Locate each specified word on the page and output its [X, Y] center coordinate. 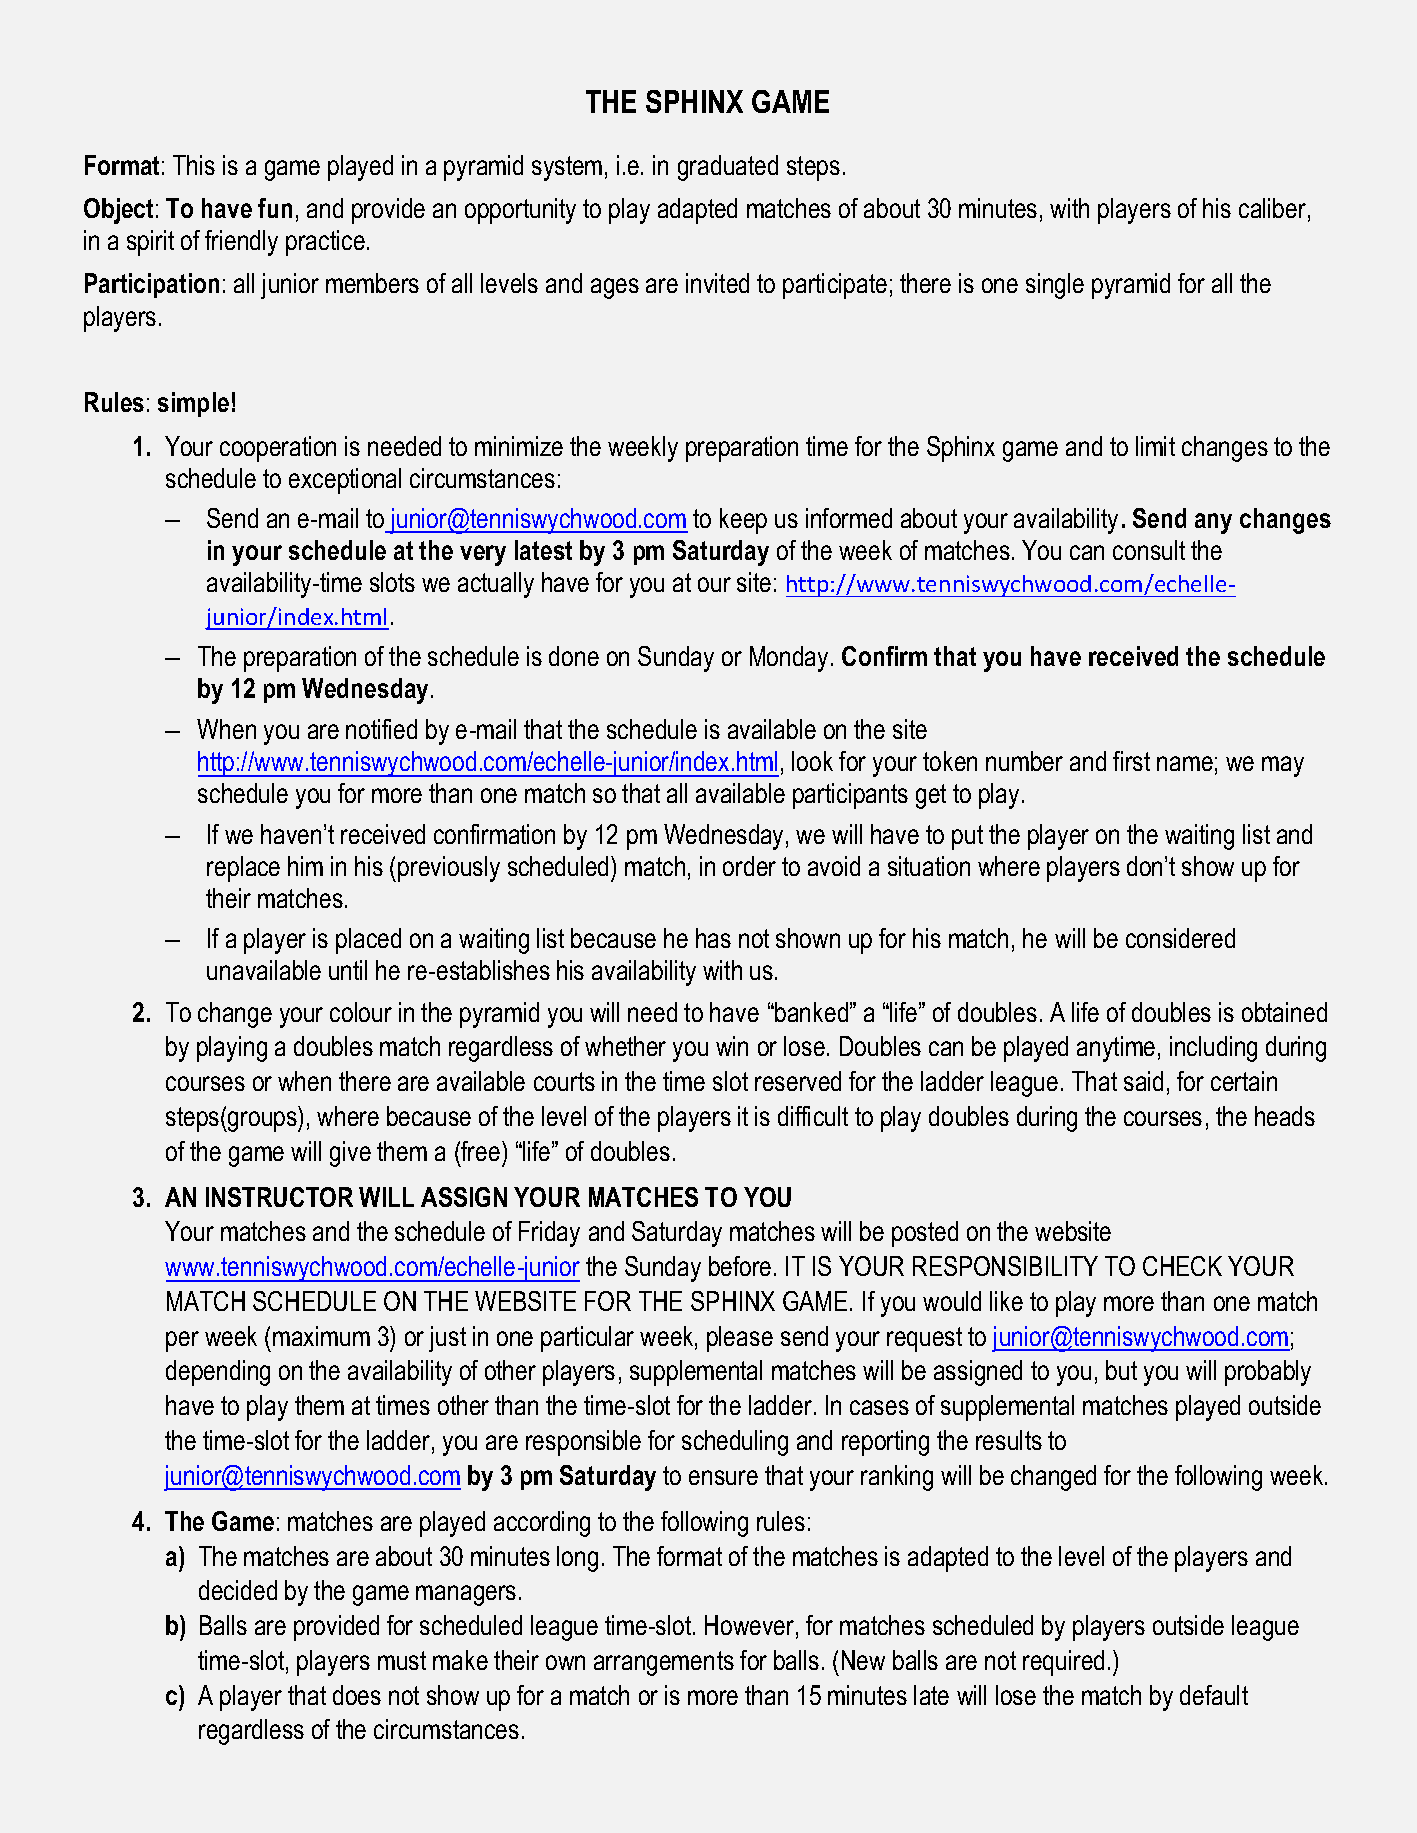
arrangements [664, 1663]
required [1063, 1663]
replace [243, 869]
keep [743, 521]
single [1055, 286]
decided [238, 1590]
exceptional [345, 481]
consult [1149, 550]
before [740, 1266]
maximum [321, 1336]
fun [275, 208]
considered [1180, 938]
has [713, 938]
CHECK [1182, 1266]
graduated [728, 168]
